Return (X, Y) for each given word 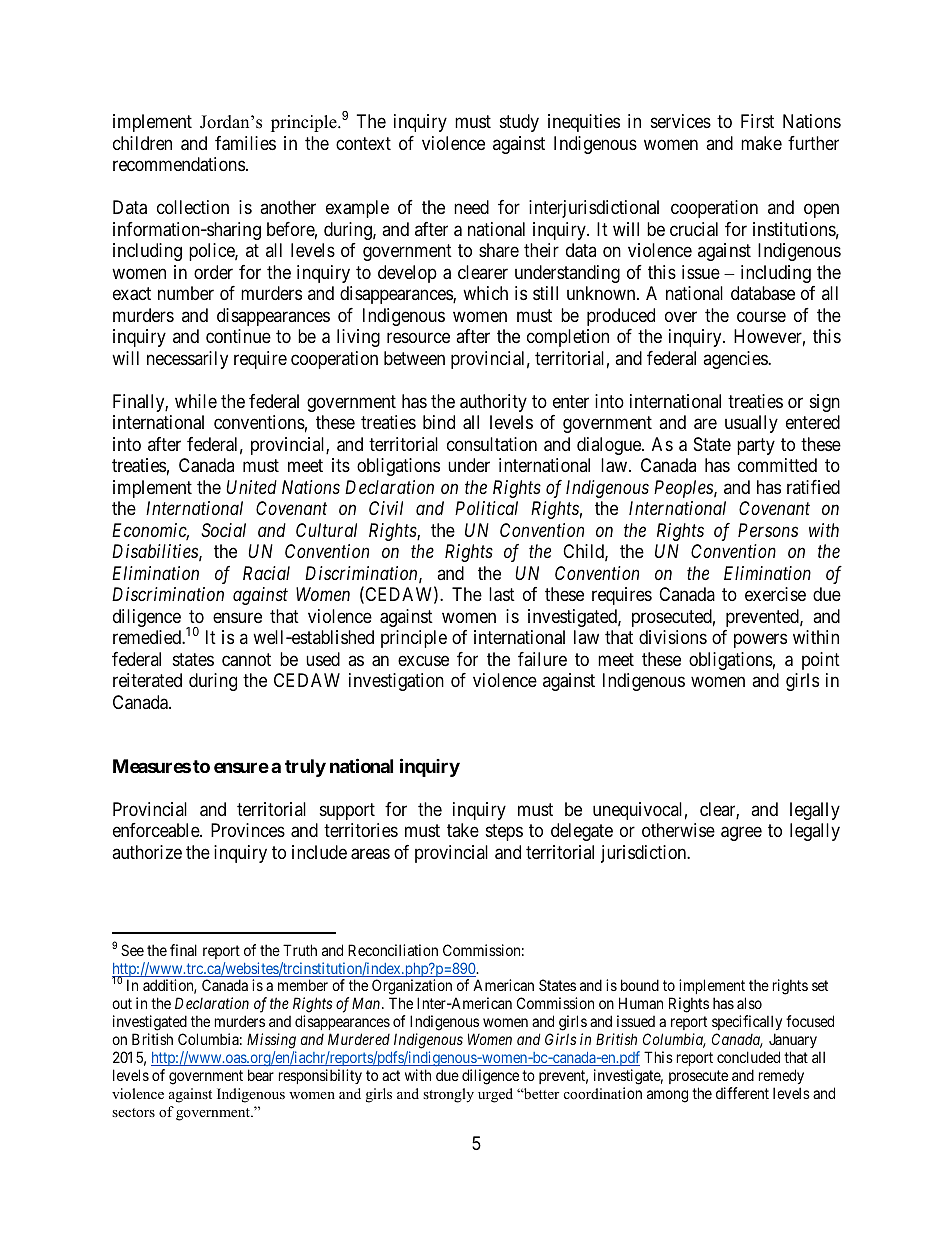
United (251, 487)
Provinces (248, 830)
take (463, 830)
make (761, 143)
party (756, 446)
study (519, 123)
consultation (492, 444)
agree (741, 834)
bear (261, 1075)
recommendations (179, 164)
